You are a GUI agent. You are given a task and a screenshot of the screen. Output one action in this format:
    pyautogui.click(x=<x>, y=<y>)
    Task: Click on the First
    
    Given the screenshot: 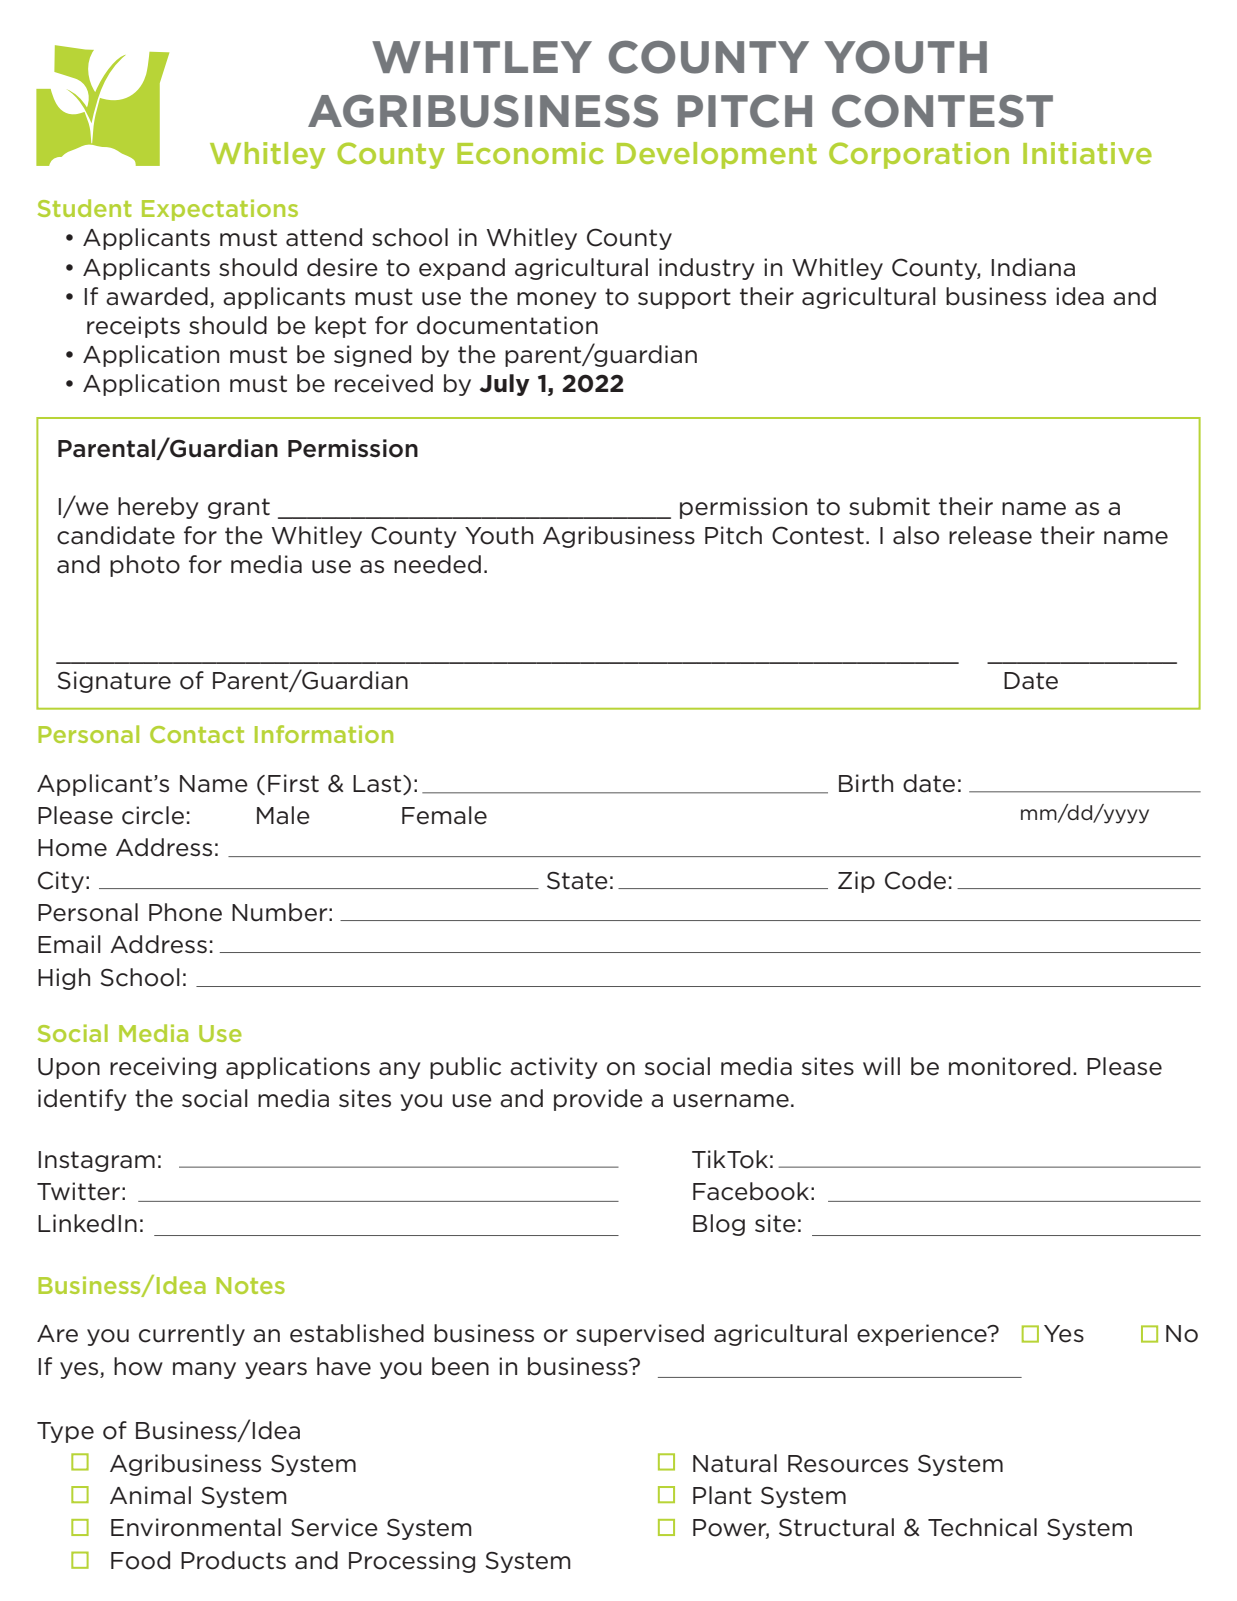 What is the action you would take?
    pyautogui.click(x=293, y=783)
